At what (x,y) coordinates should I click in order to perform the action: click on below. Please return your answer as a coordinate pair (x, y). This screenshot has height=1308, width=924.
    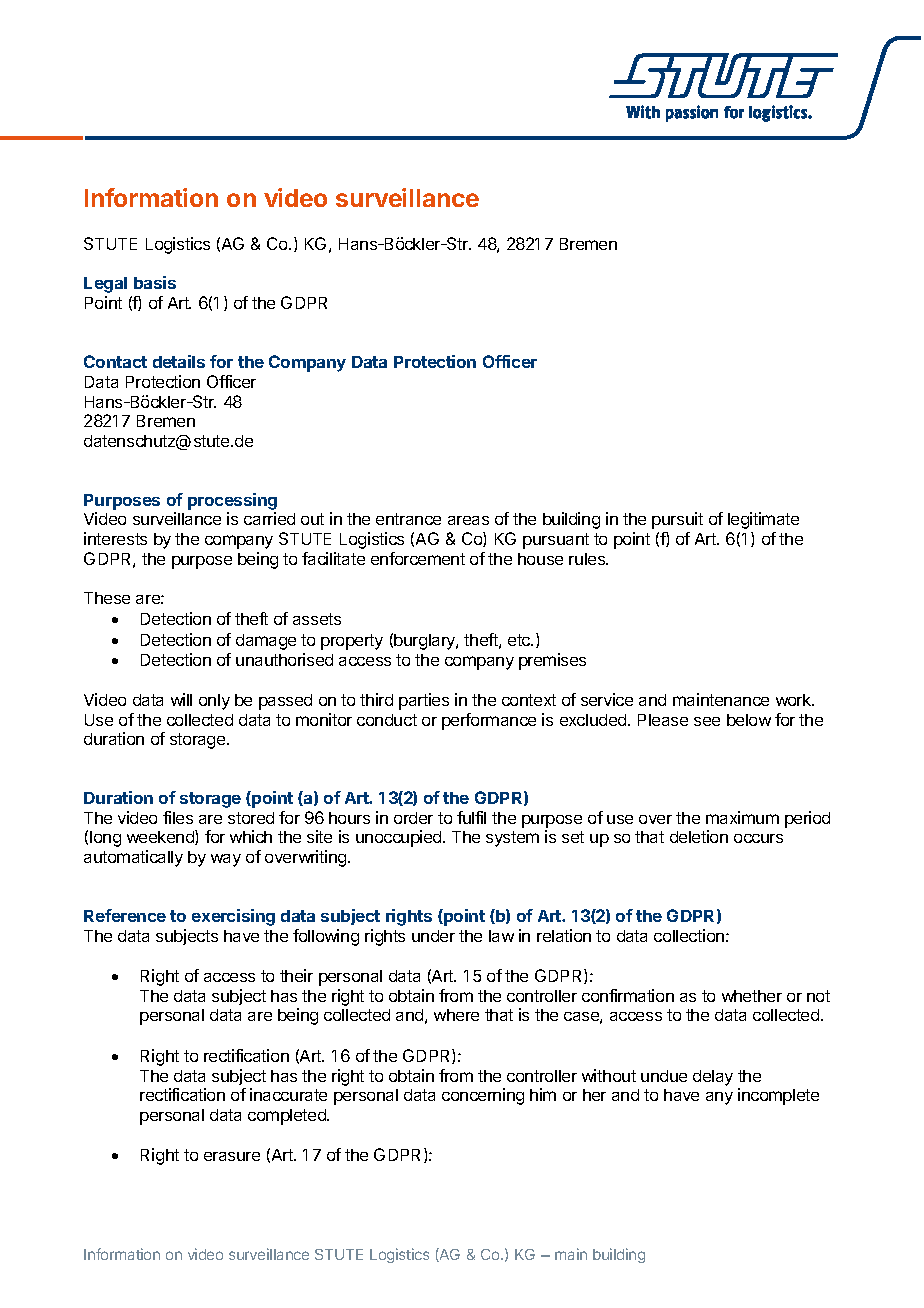
    Looking at the image, I should click on (749, 720).
